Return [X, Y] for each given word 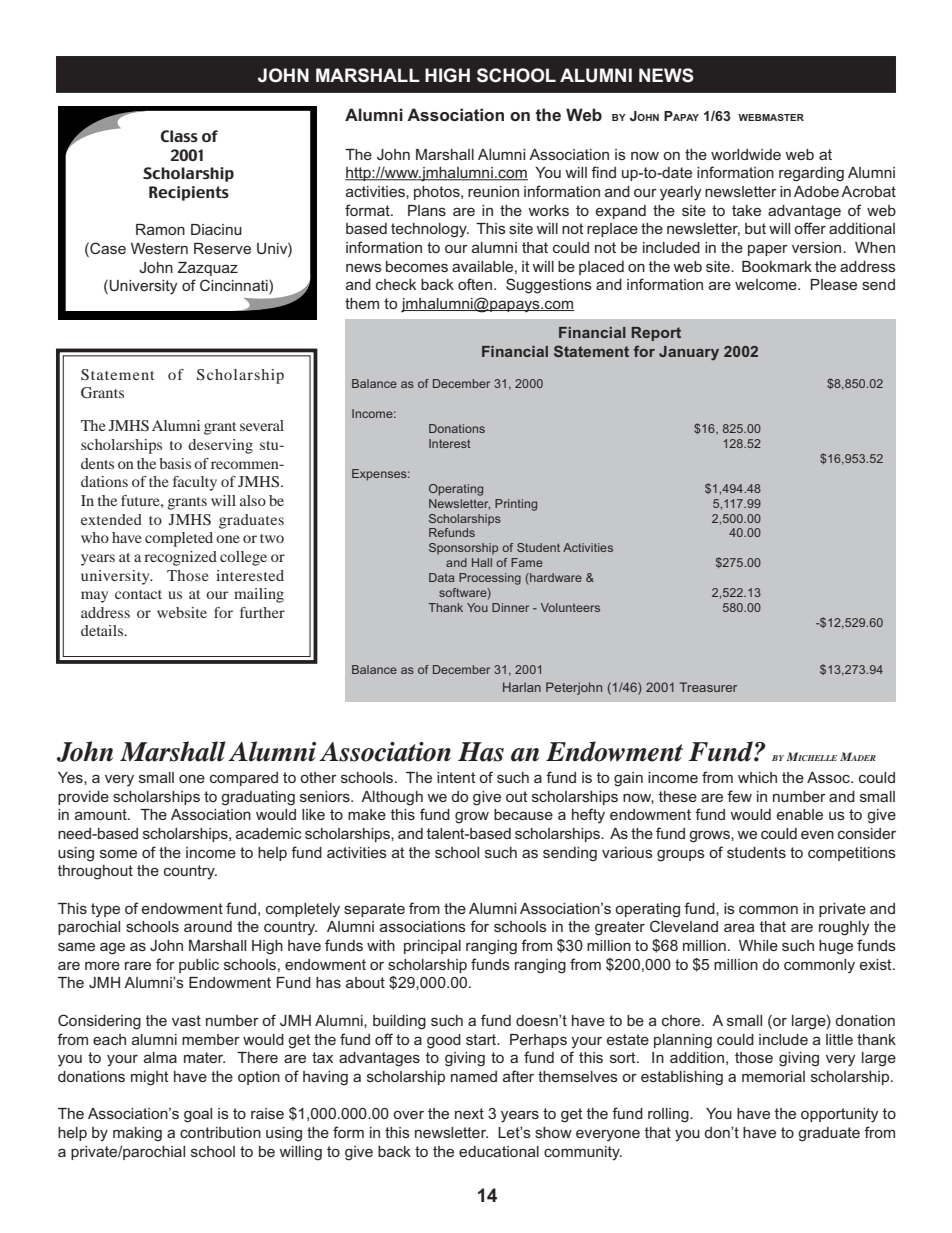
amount [102, 814]
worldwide [746, 154]
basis [175, 463]
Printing [516, 505]
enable [800, 814]
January [689, 353]
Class [179, 136]
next [469, 1113]
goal [198, 1115]
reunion [493, 191]
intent [456, 777]
